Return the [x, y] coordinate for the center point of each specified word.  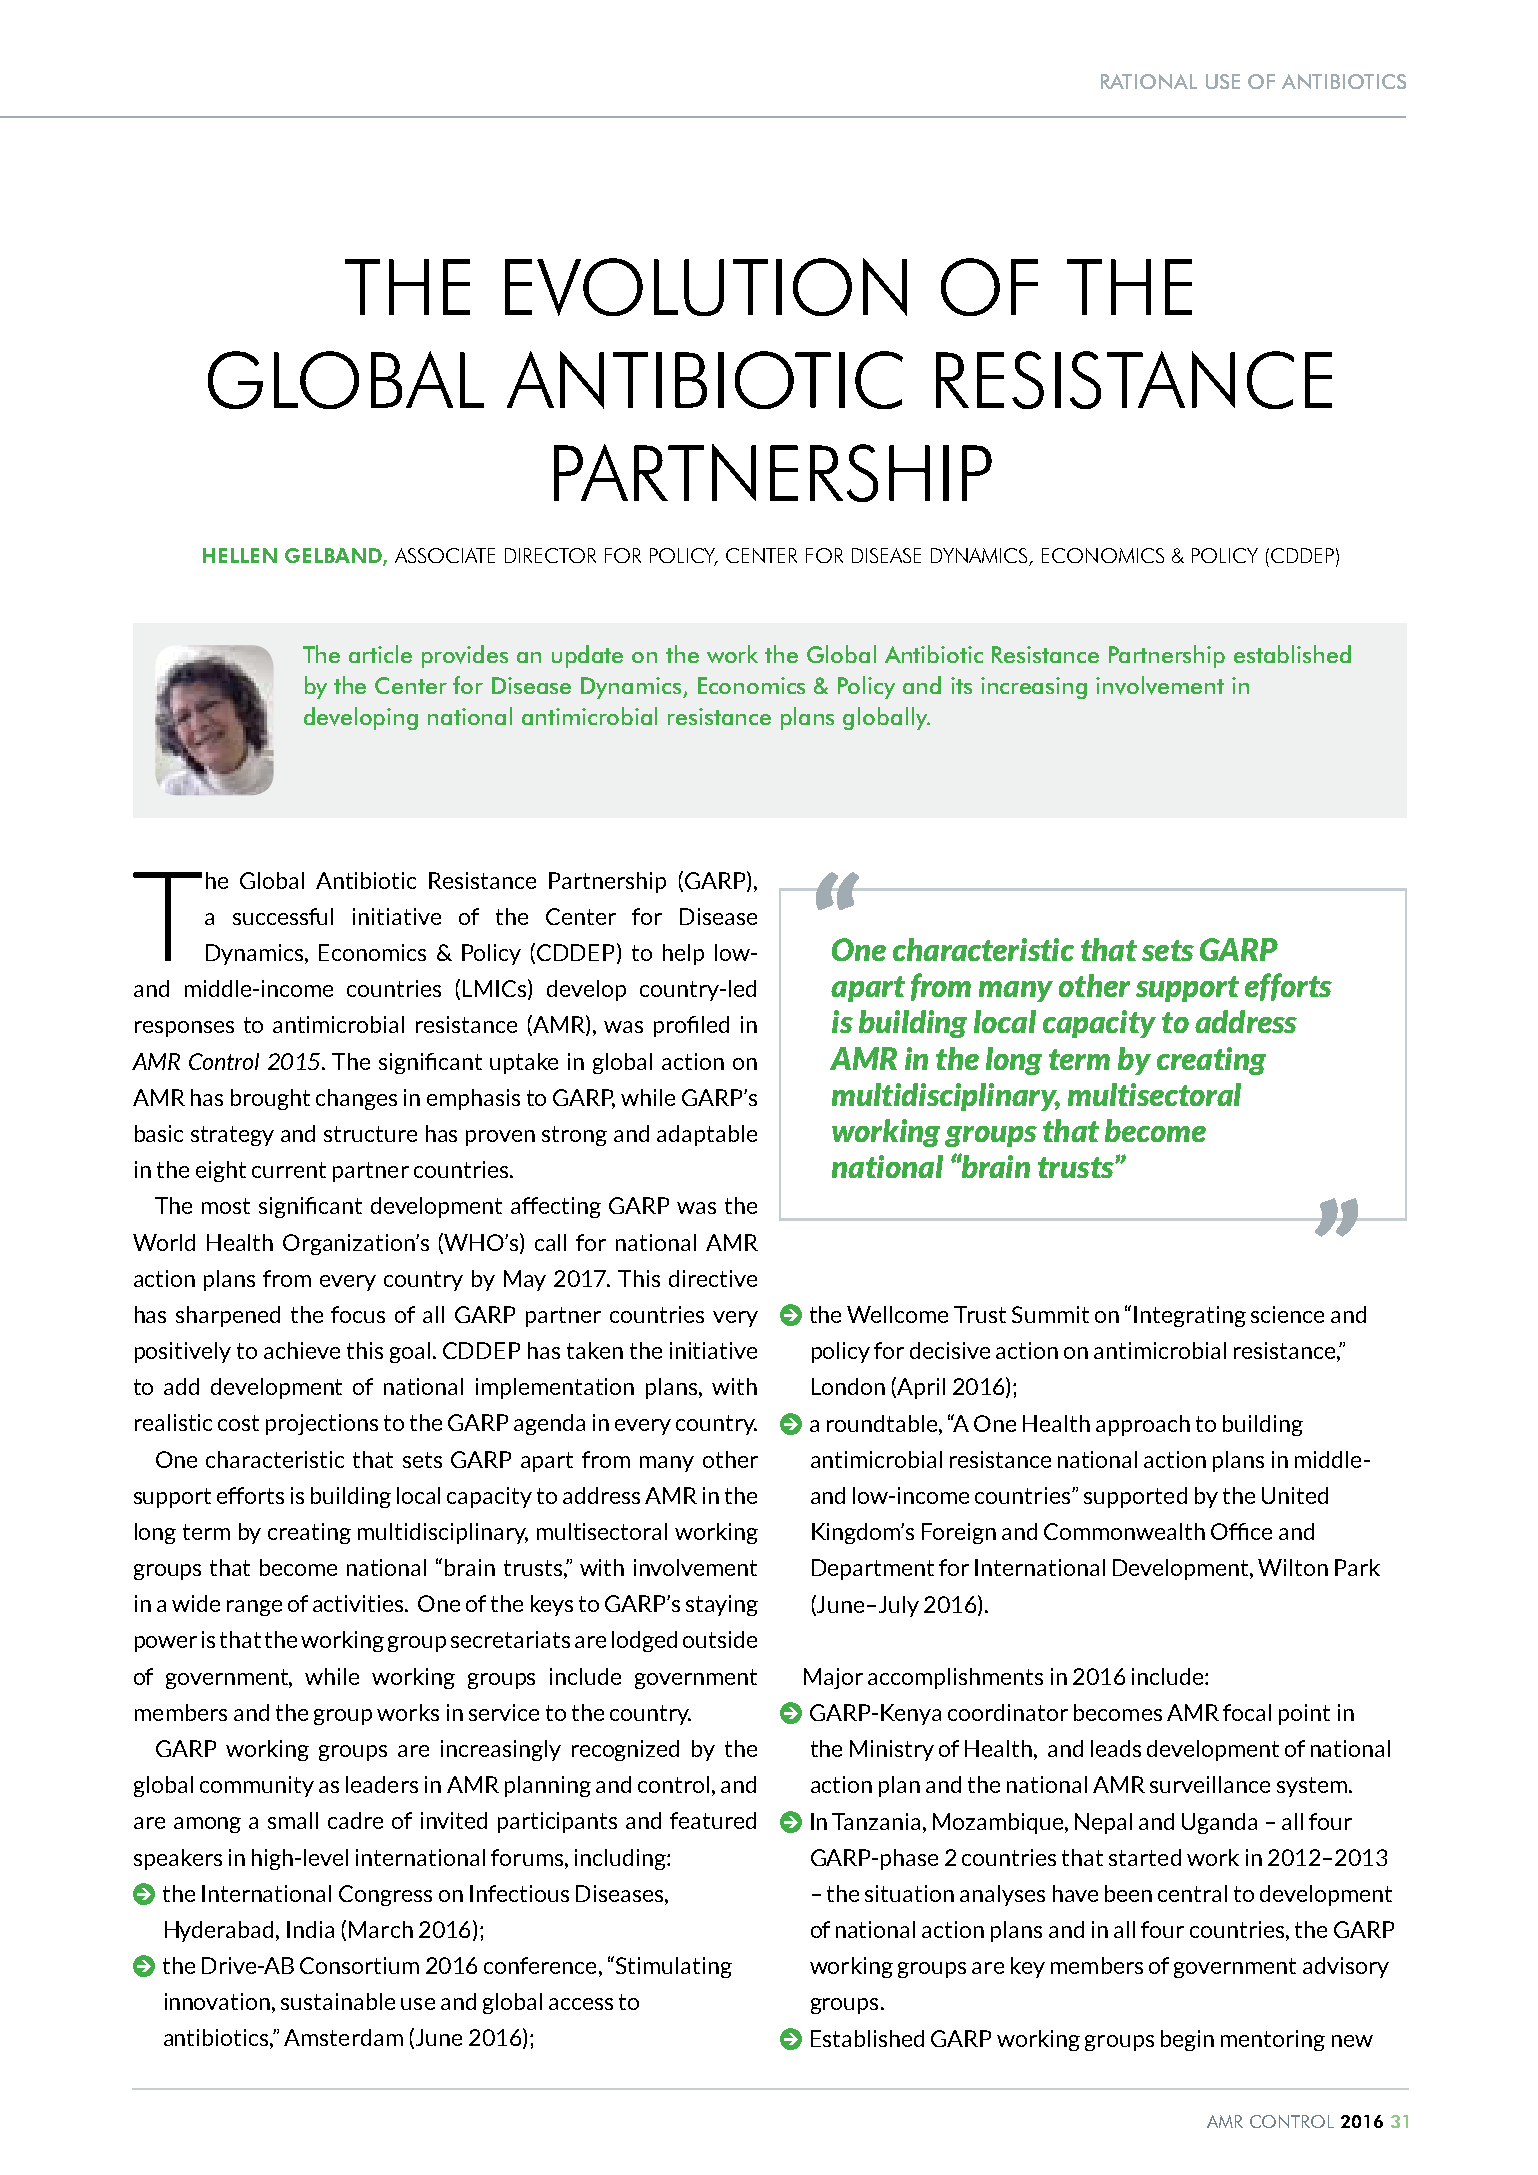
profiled [691, 1026]
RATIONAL [1149, 81]
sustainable [338, 2001]
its [961, 685]
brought [270, 1099]
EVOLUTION [706, 287]
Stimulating [674, 1967]
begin [1187, 2040]
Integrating [1190, 1316]
